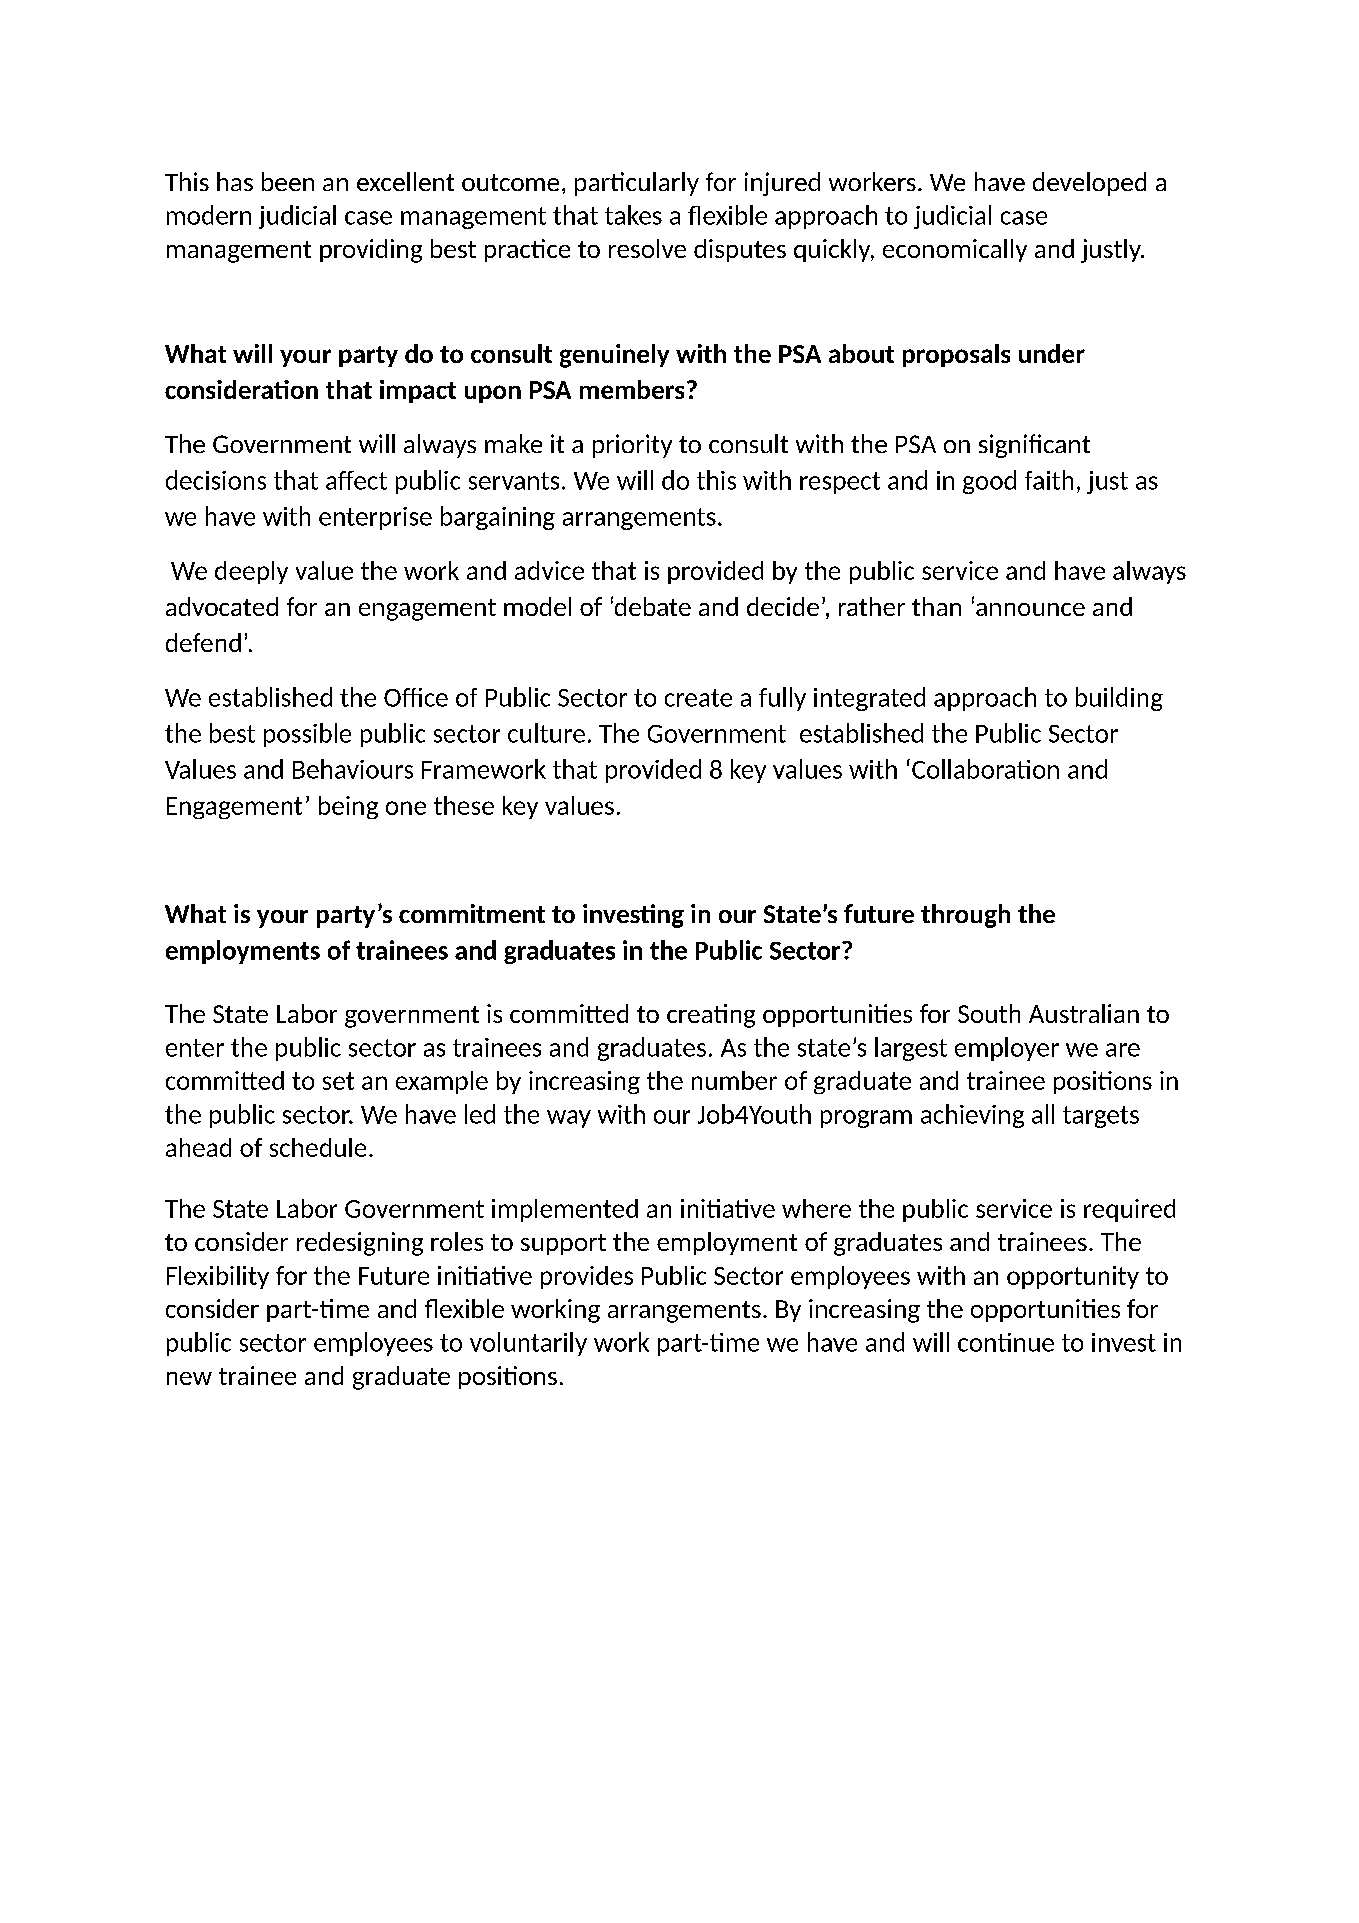  What do you see at coordinates (338, 1081) in the screenshot?
I see `set` at bounding box center [338, 1081].
